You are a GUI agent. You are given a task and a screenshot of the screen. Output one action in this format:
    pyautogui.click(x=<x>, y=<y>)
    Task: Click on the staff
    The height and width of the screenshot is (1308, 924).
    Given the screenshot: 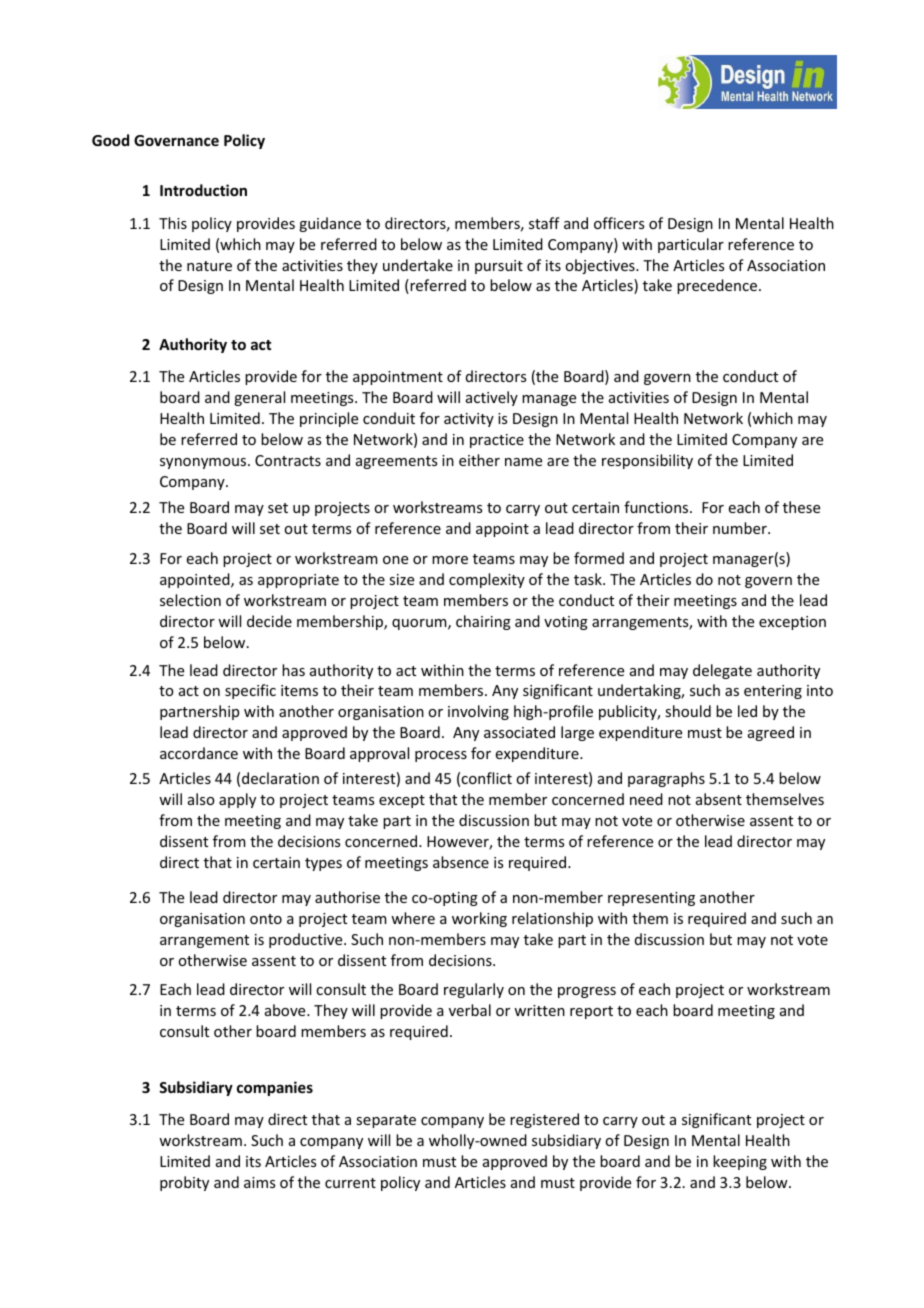 What is the action you would take?
    pyautogui.click(x=544, y=223)
